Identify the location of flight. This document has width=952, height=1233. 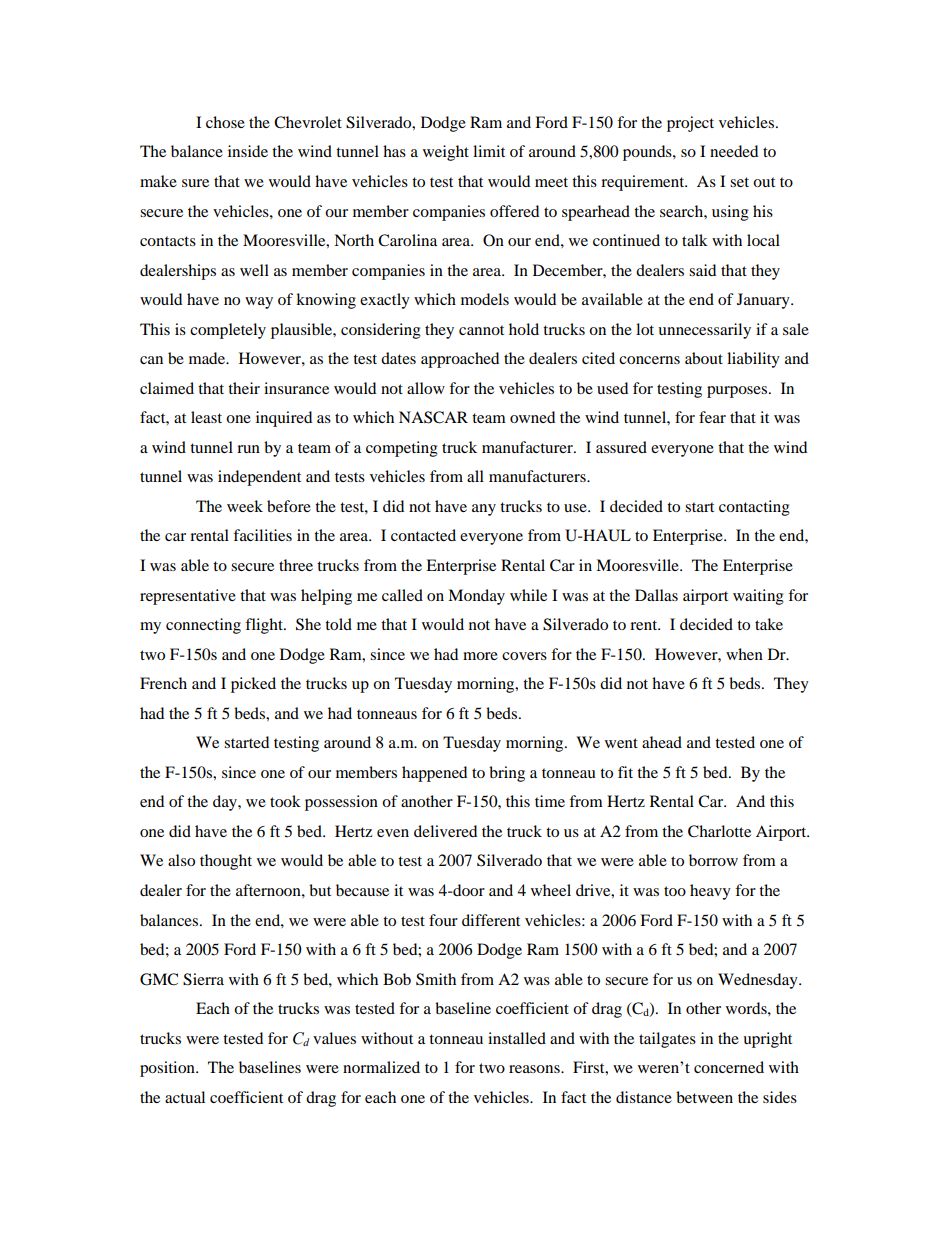
(265, 626).
